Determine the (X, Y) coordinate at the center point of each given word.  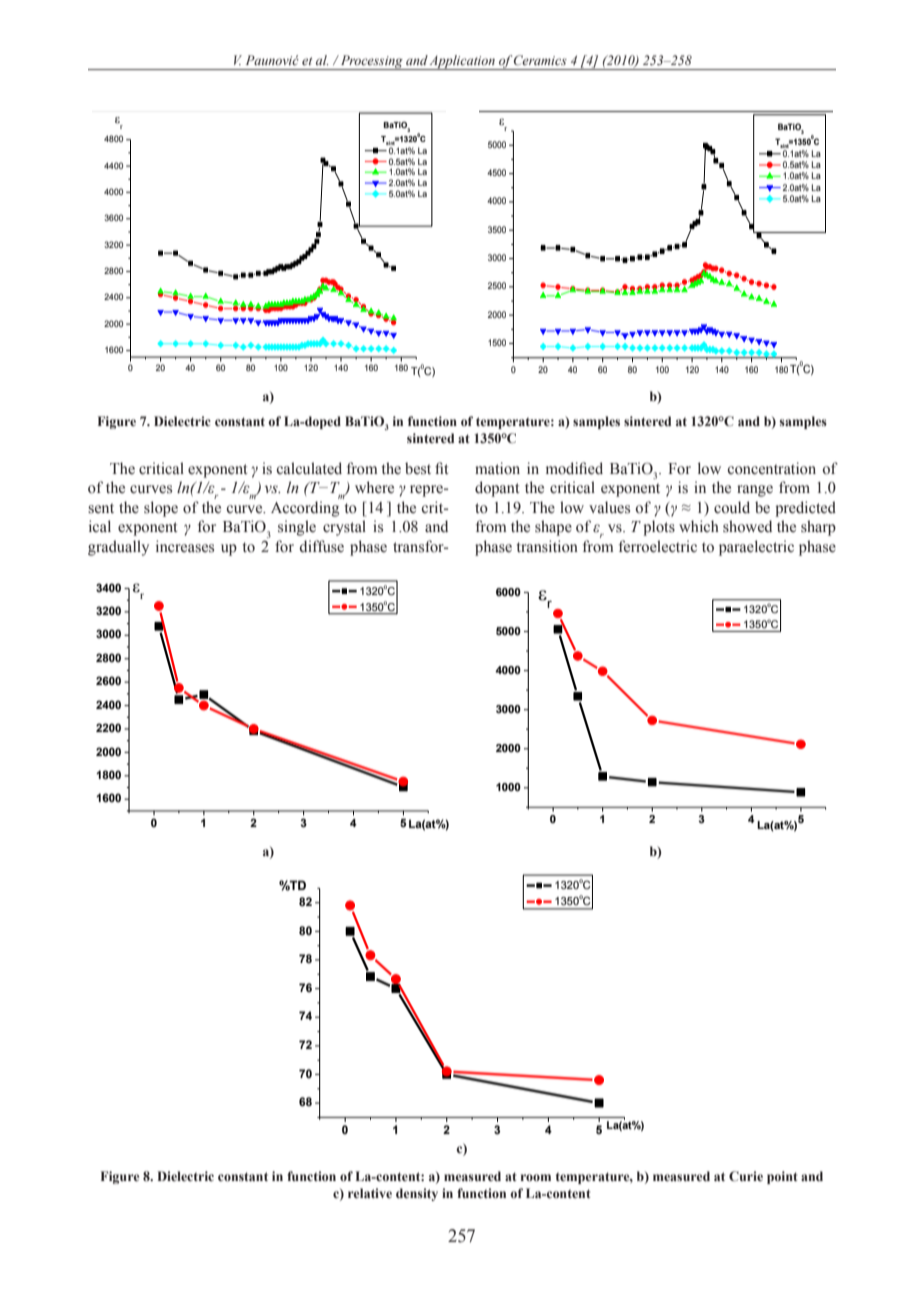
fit (441, 468)
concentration (772, 468)
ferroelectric (658, 546)
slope (161, 509)
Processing (371, 62)
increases (185, 546)
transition (547, 546)
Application (462, 62)
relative (370, 1193)
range (755, 491)
